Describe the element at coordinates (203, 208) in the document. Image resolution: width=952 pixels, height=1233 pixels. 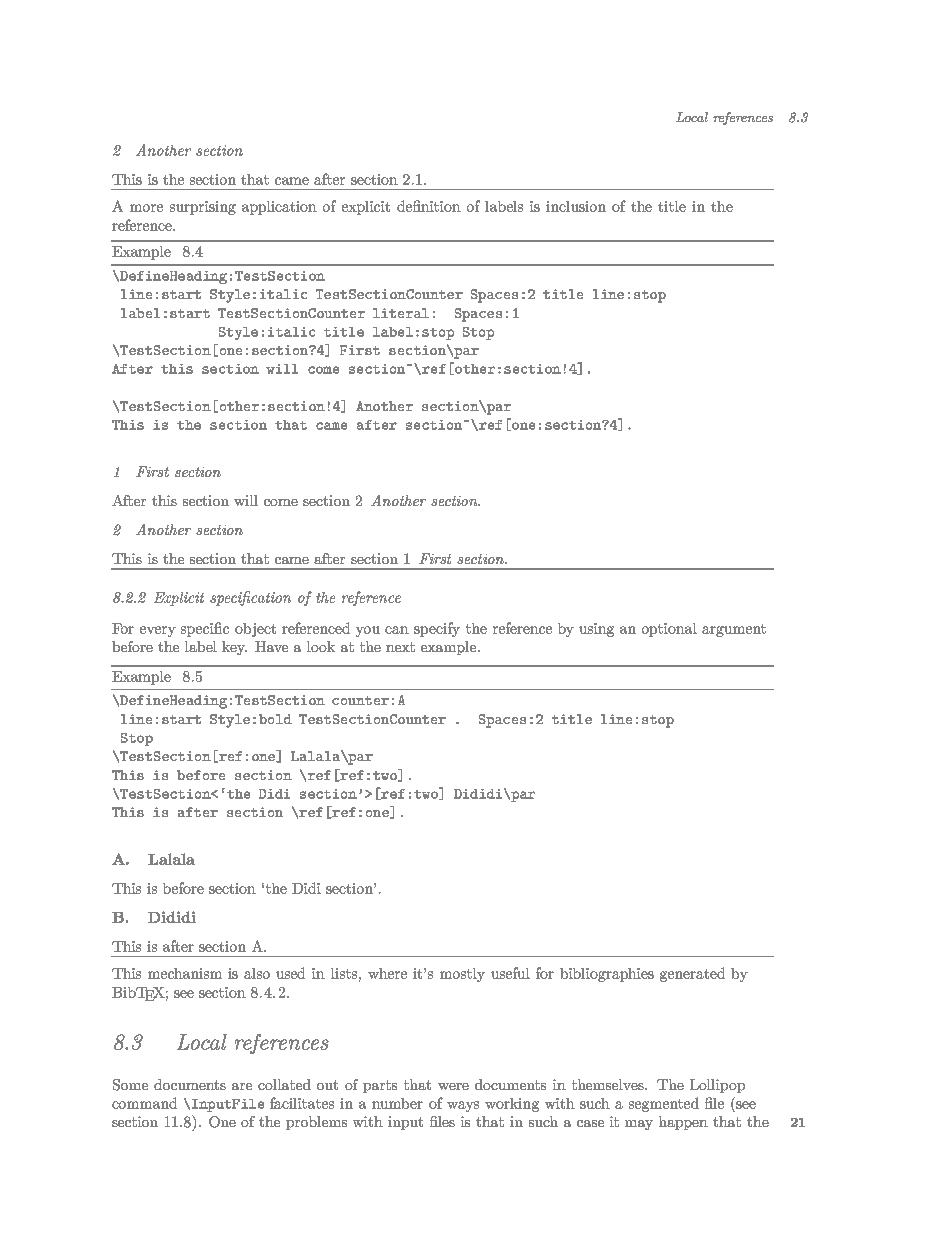
I see `surprising` at that location.
